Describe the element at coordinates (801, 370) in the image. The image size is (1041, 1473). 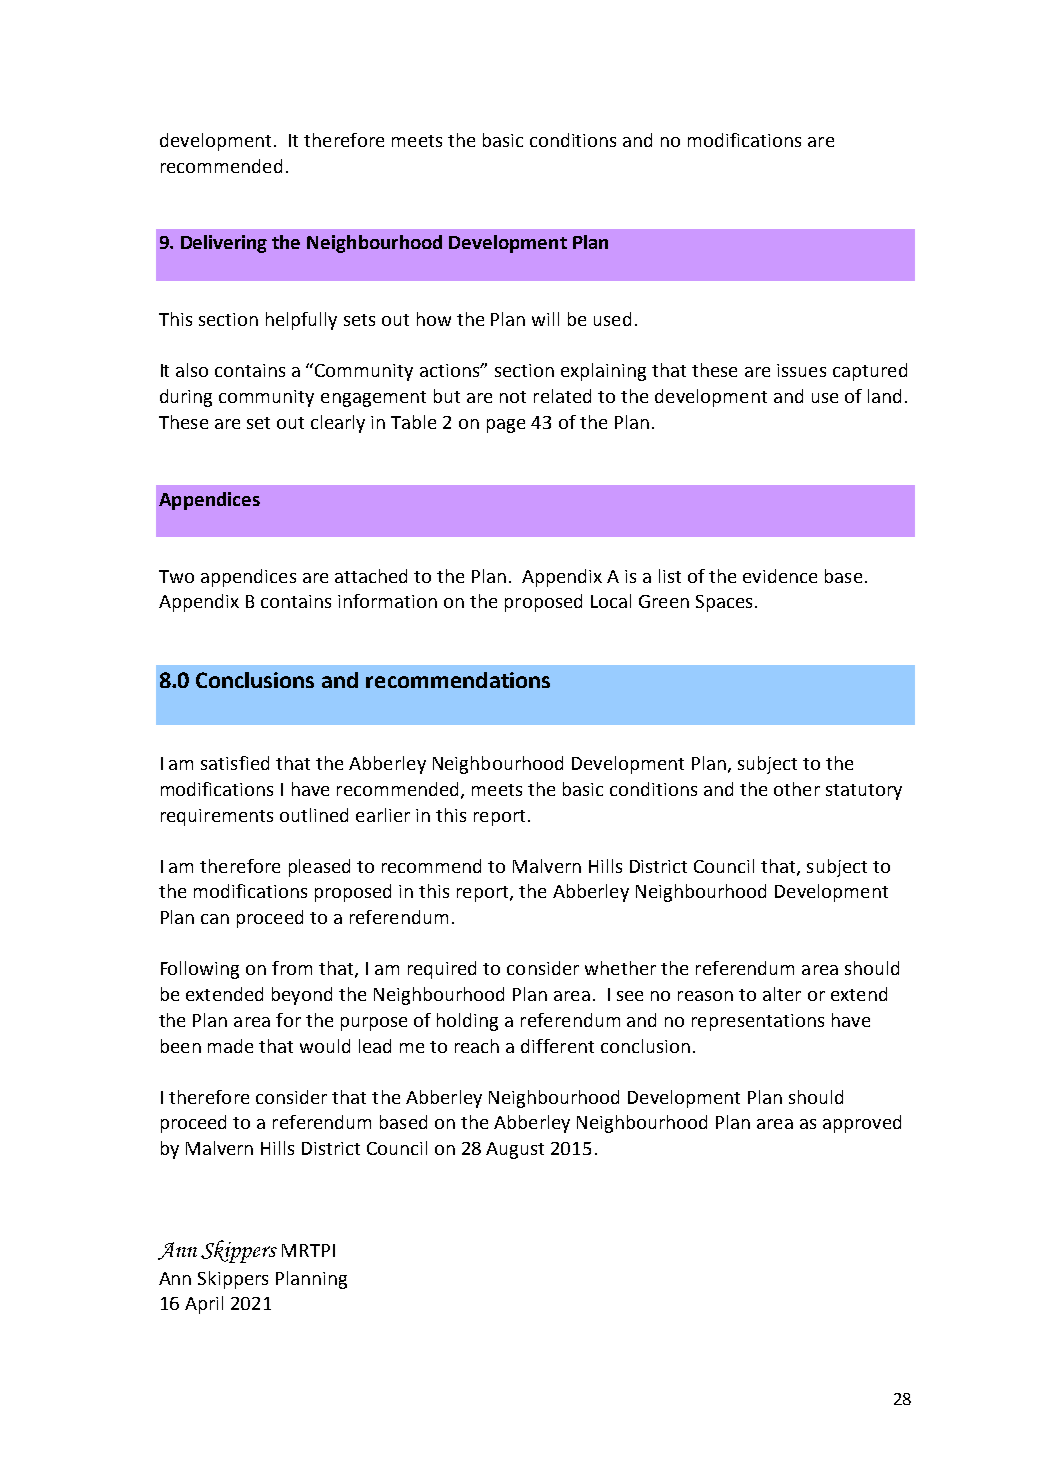
I see `issues` at that location.
